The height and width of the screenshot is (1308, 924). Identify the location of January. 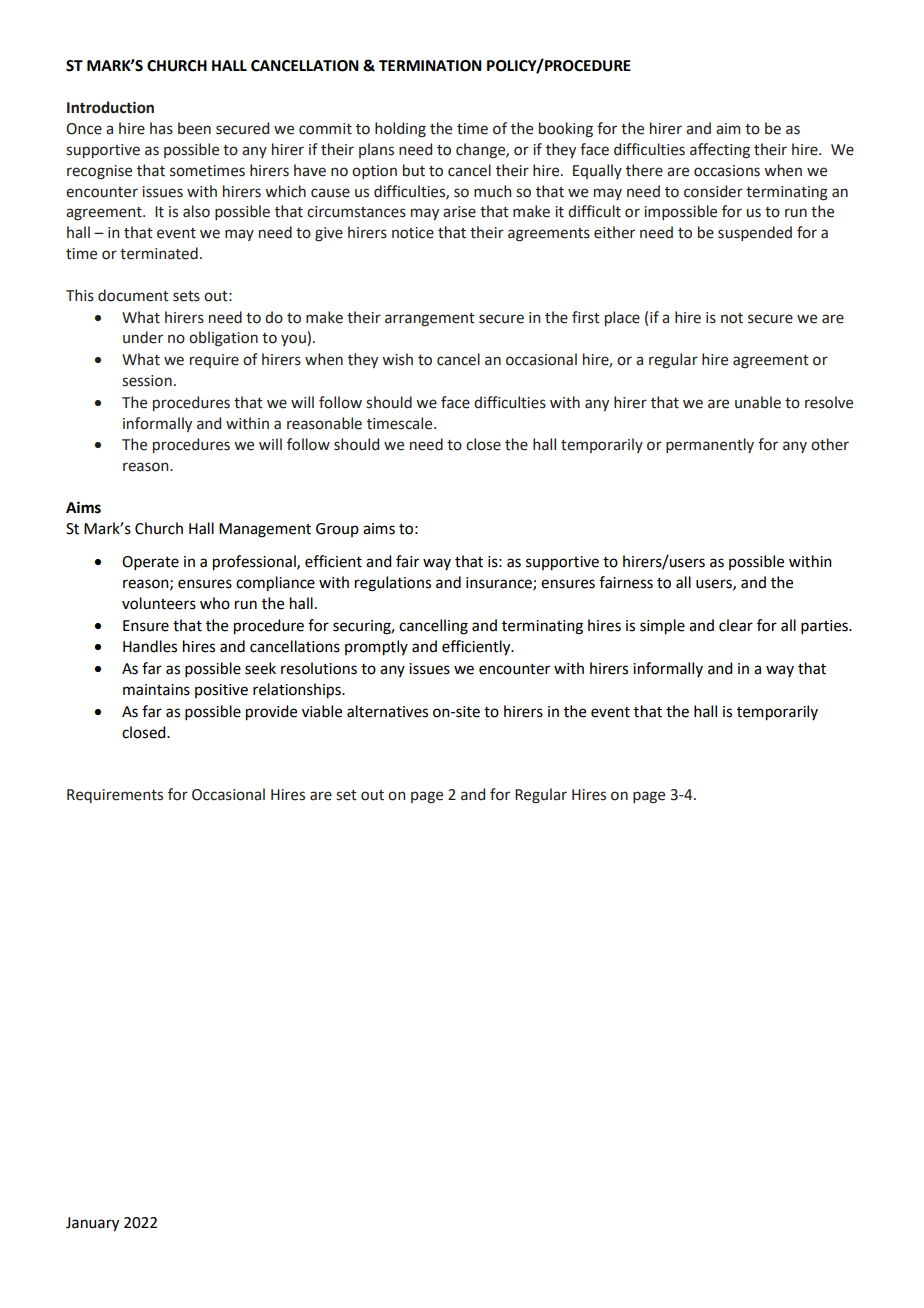
(92, 1224).
